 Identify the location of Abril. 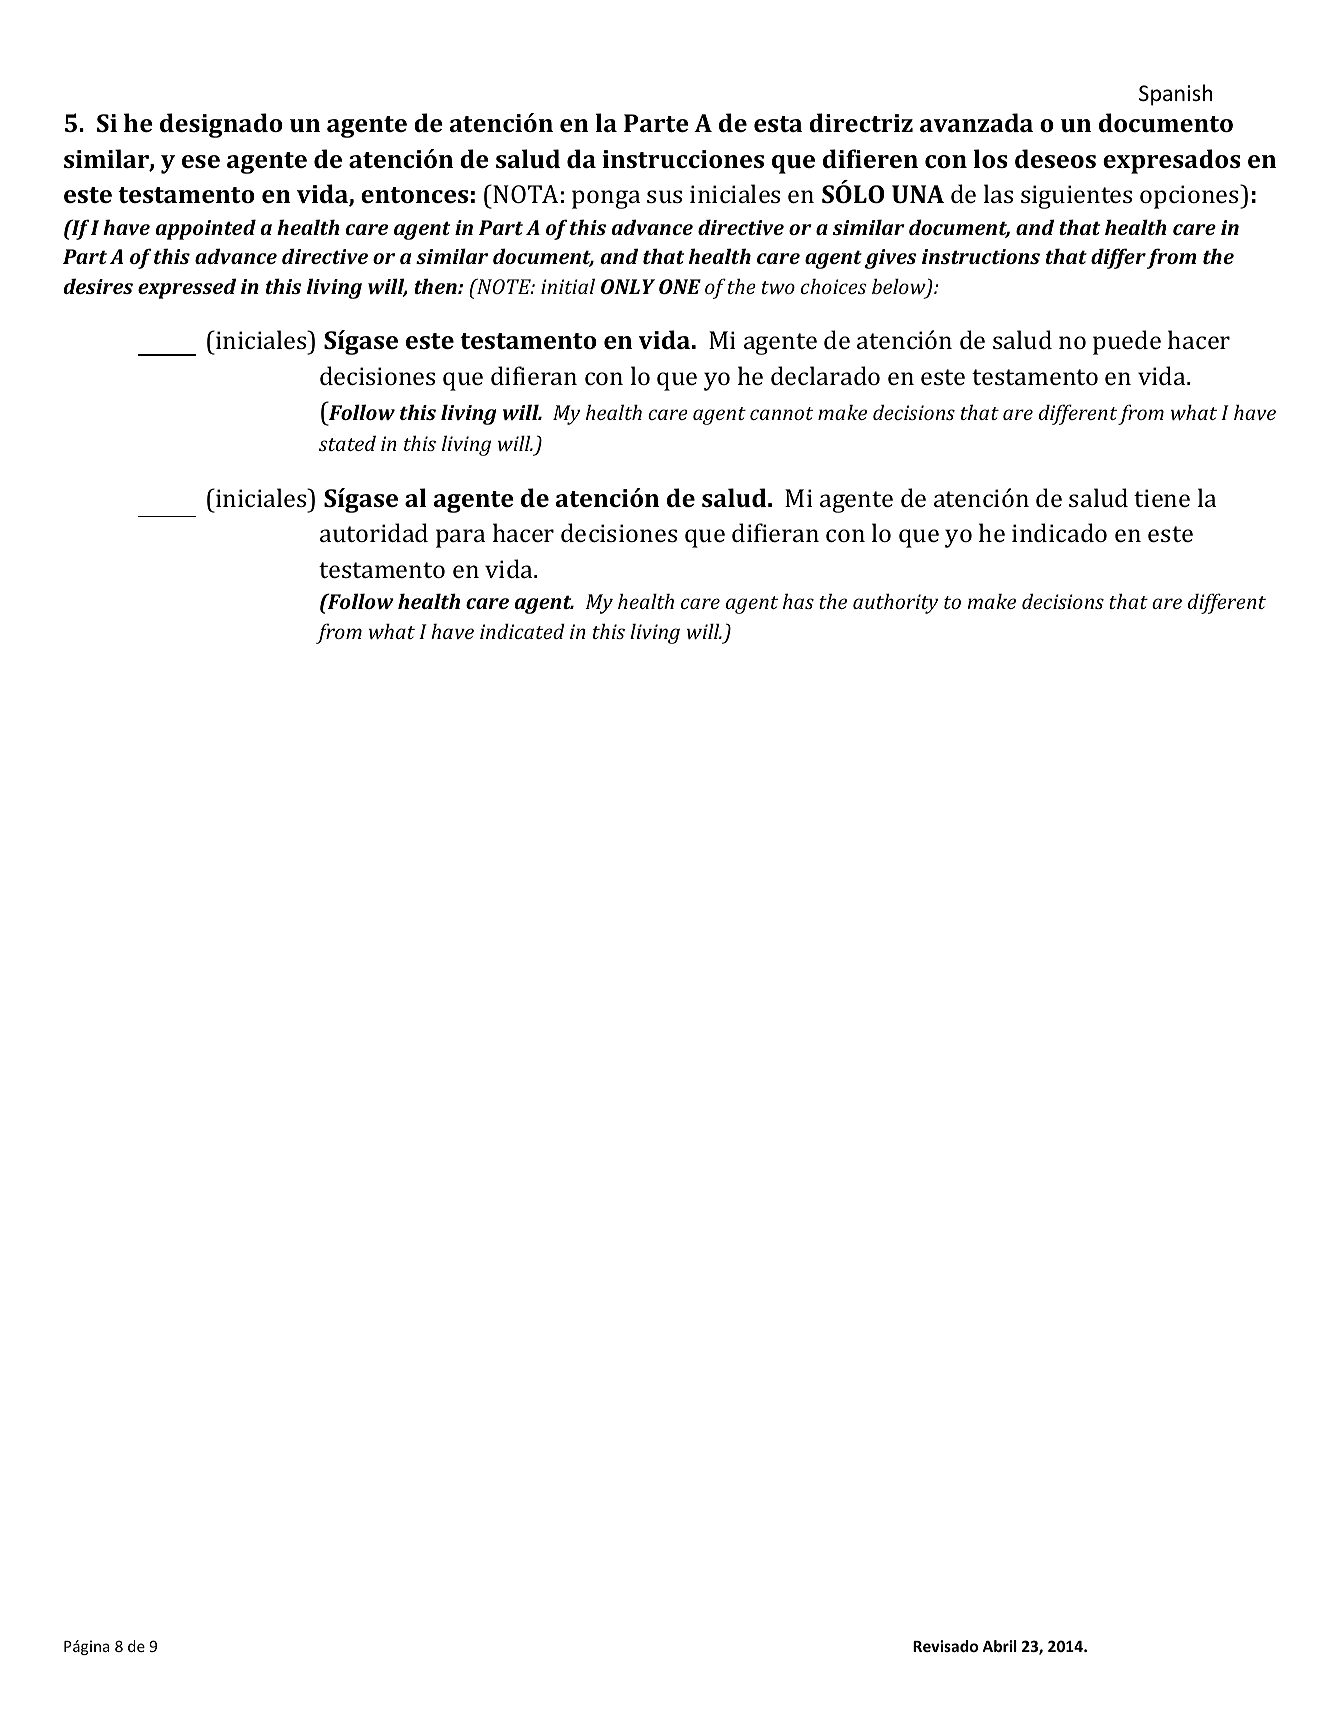
(999, 1646).
